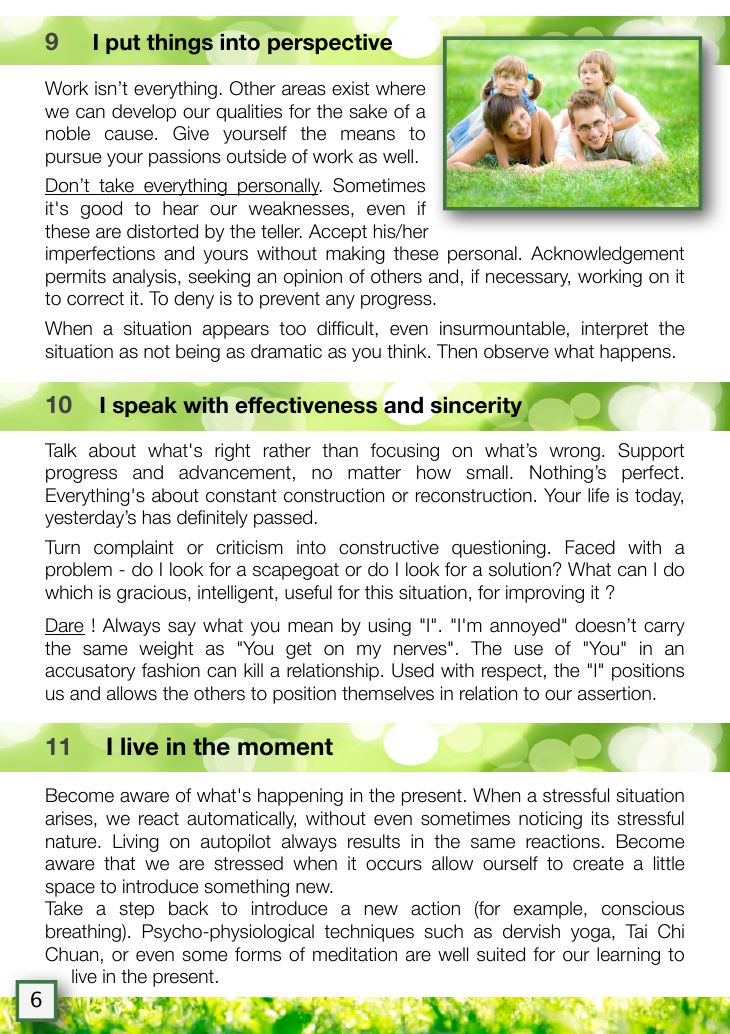 Image resolution: width=730 pixels, height=1034 pixels. What do you see at coordinates (369, 933) in the document?
I see `techniques` at bounding box center [369, 933].
